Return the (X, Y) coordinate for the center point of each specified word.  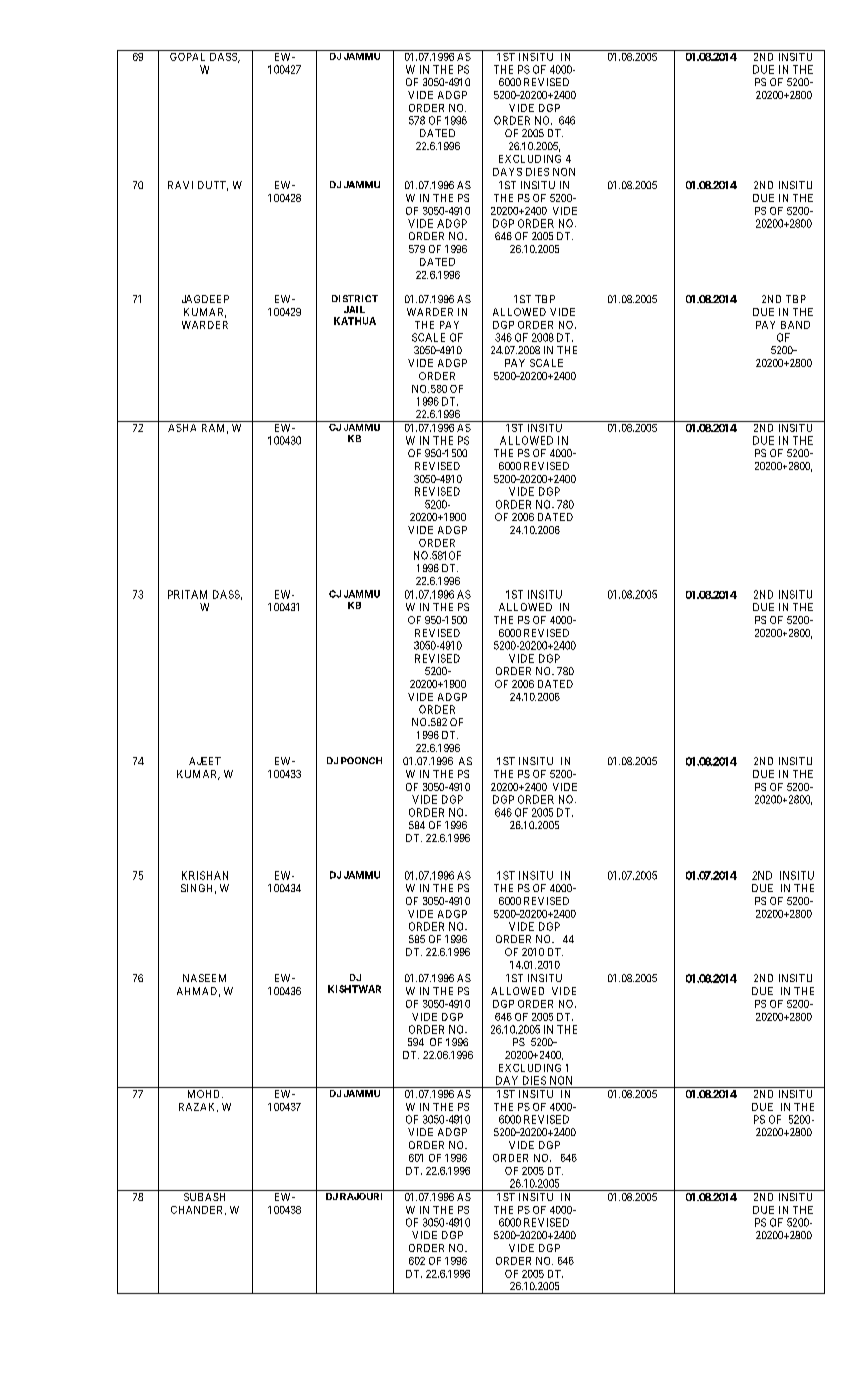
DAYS (507, 172)
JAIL (354, 309)
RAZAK (198, 1107)
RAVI (180, 185)
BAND (795, 325)
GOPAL (187, 57)
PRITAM (187, 594)
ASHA (182, 428)
